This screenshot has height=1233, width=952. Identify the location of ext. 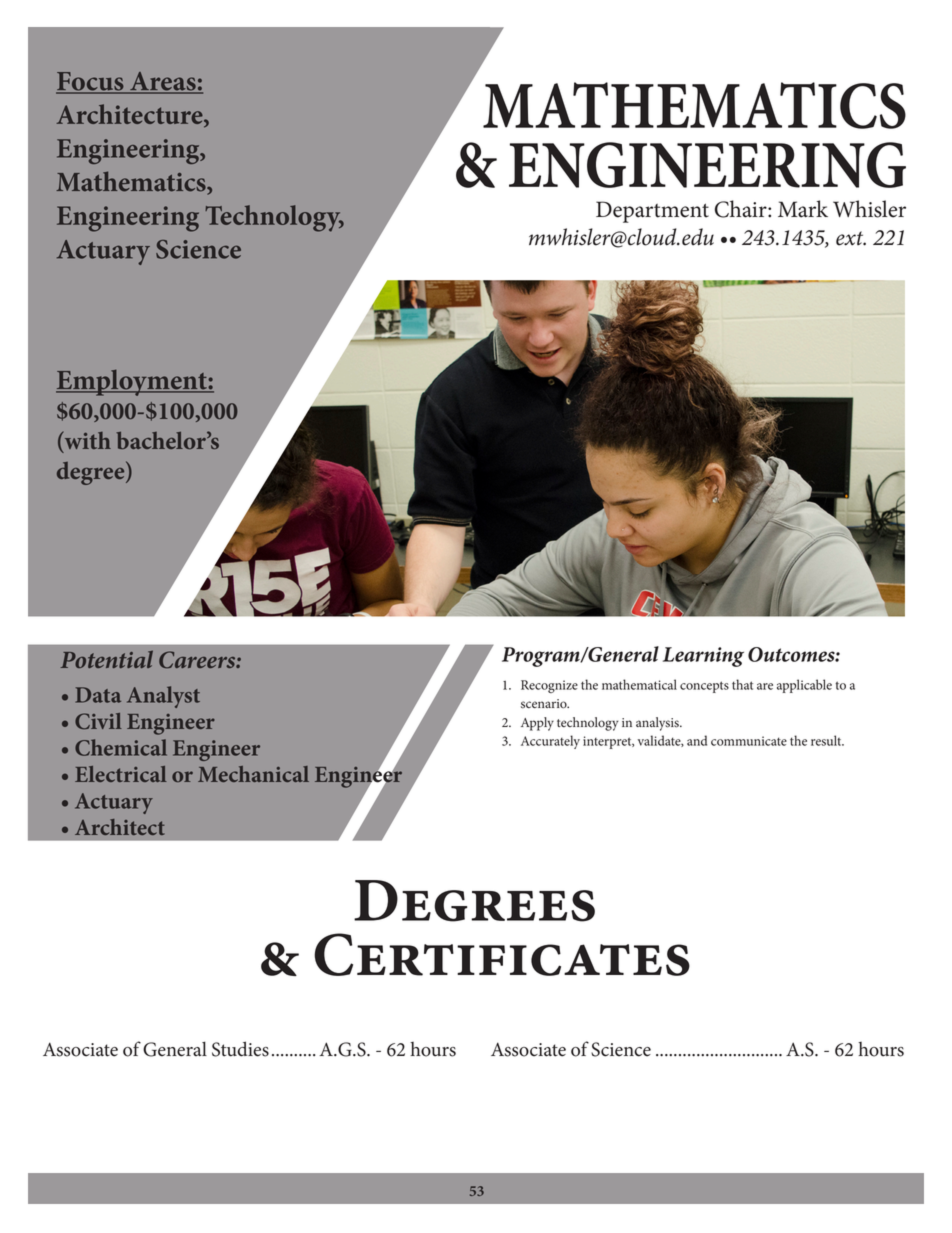
(851, 238).
